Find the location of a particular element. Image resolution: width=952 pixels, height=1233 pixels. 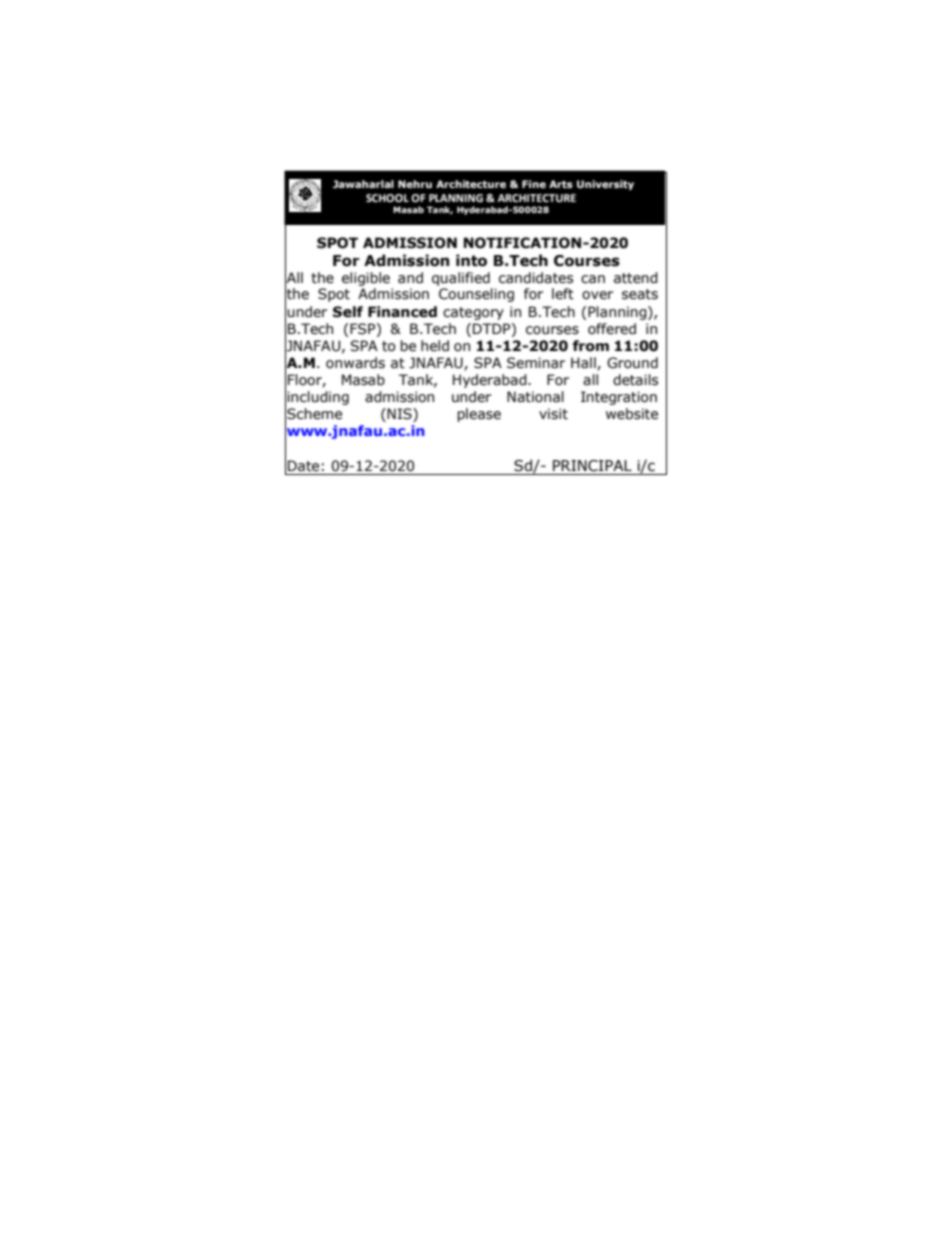

onwards is located at coordinates (355, 363).
